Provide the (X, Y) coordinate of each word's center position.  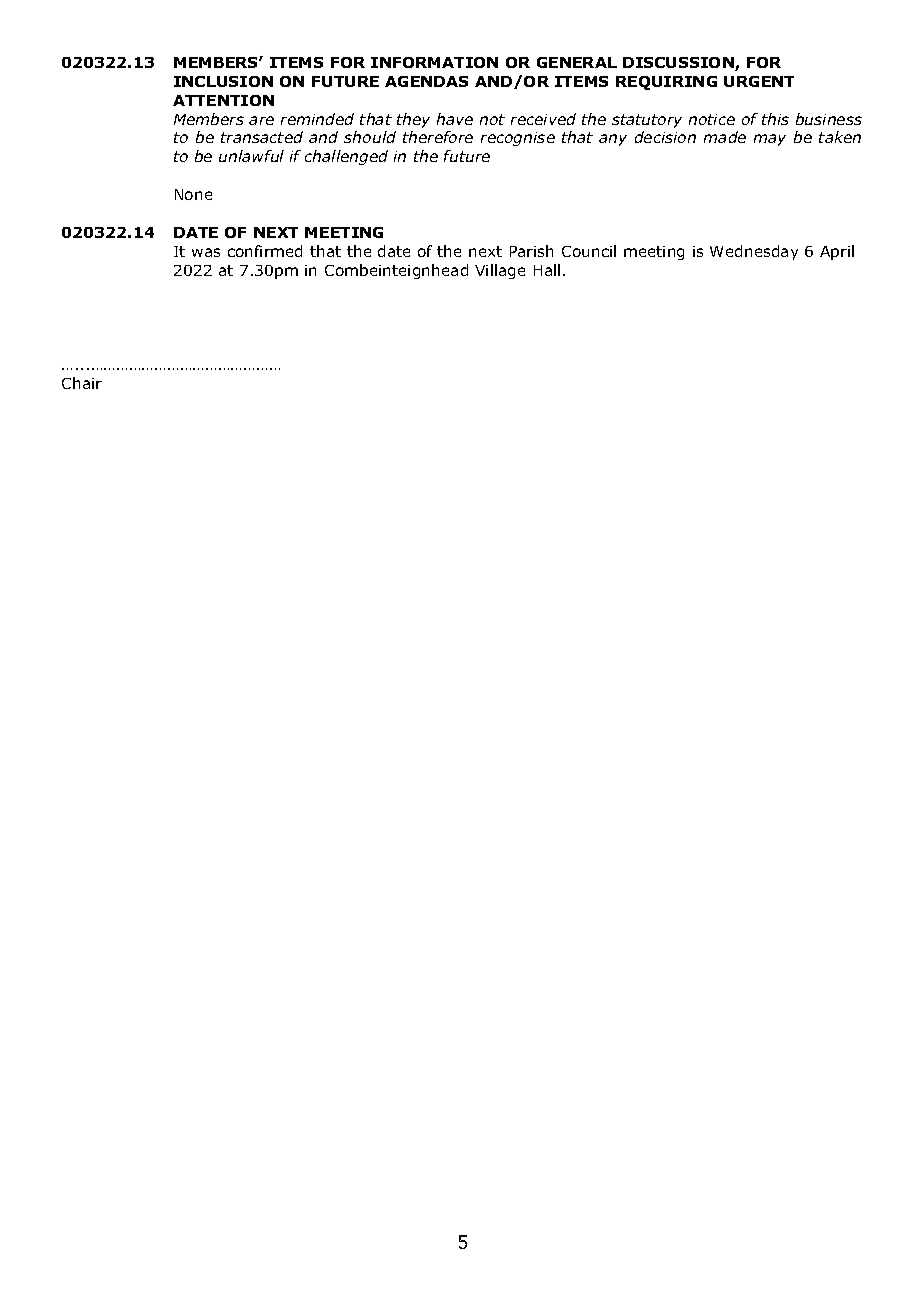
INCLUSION (223, 81)
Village (500, 271)
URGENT (759, 81)
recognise (518, 139)
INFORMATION (434, 62)
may (770, 140)
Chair (82, 383)
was (206, 252)
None (193, 194)
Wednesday (754, 252)
